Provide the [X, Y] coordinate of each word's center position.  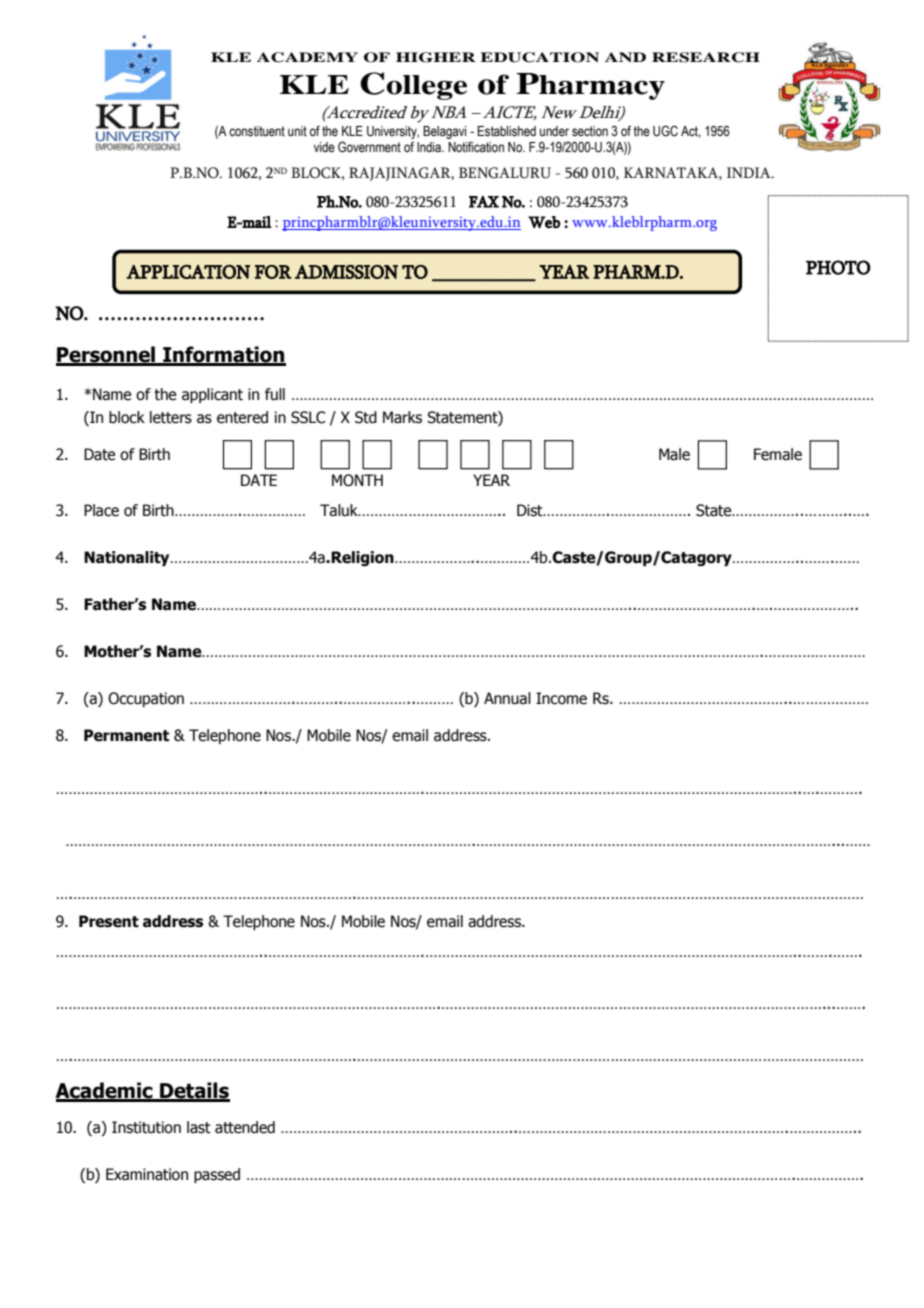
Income [561, 698]
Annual [507, 698]
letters [171, 417]
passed [217, 1175]
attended [245, 1127]
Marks [402, 417]
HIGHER [436, 57]
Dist [531, 510]
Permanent [126, 735]
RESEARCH [706, 57]
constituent [257, 131]
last [199, 1127]
